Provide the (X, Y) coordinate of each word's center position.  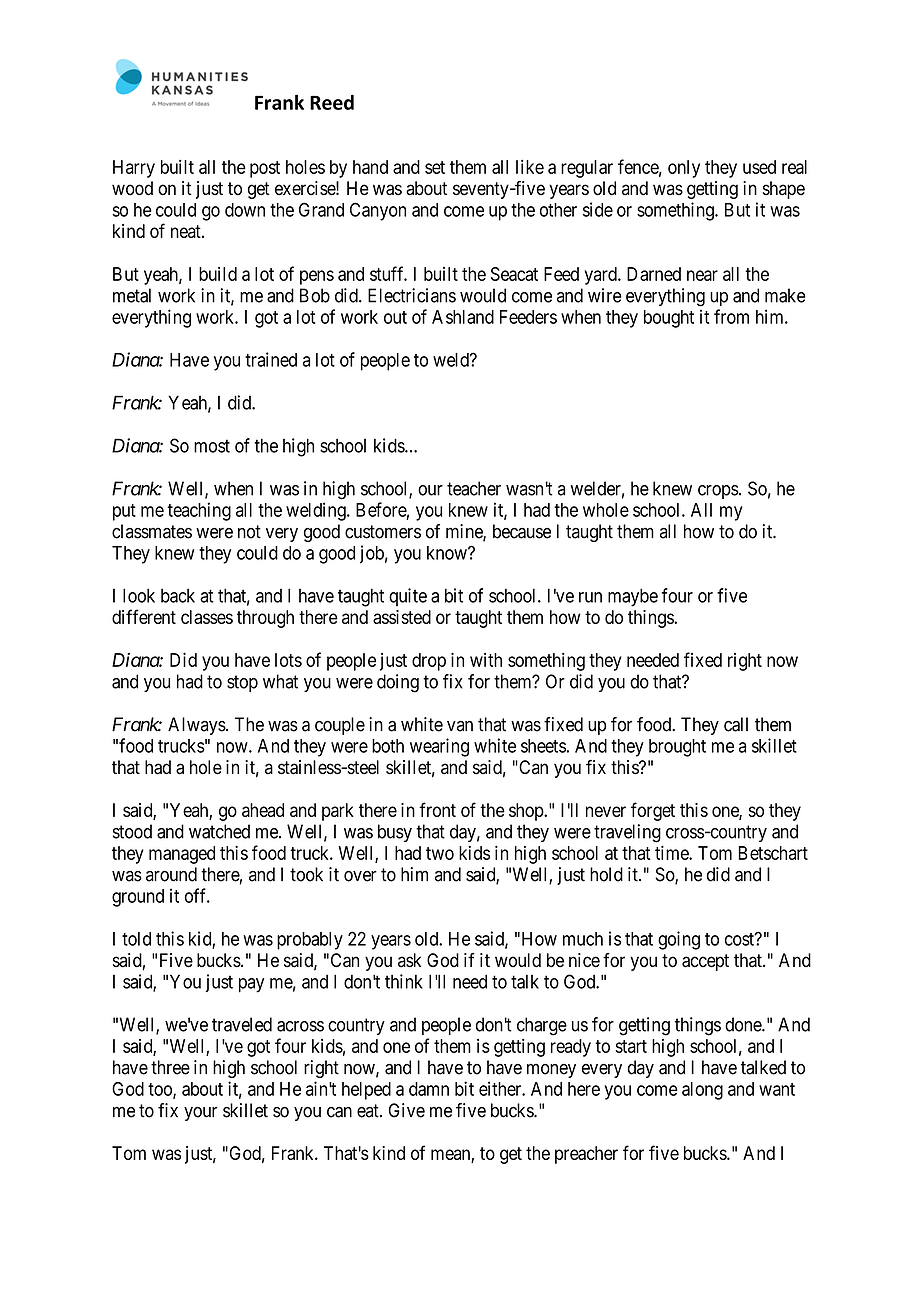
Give (407, 1110)
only (684, 169)
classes (207, 617)
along (702, 1091)
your (201, 1113)
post (265, 169)
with (486, 660)
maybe (633, 597)
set (435, 167)
